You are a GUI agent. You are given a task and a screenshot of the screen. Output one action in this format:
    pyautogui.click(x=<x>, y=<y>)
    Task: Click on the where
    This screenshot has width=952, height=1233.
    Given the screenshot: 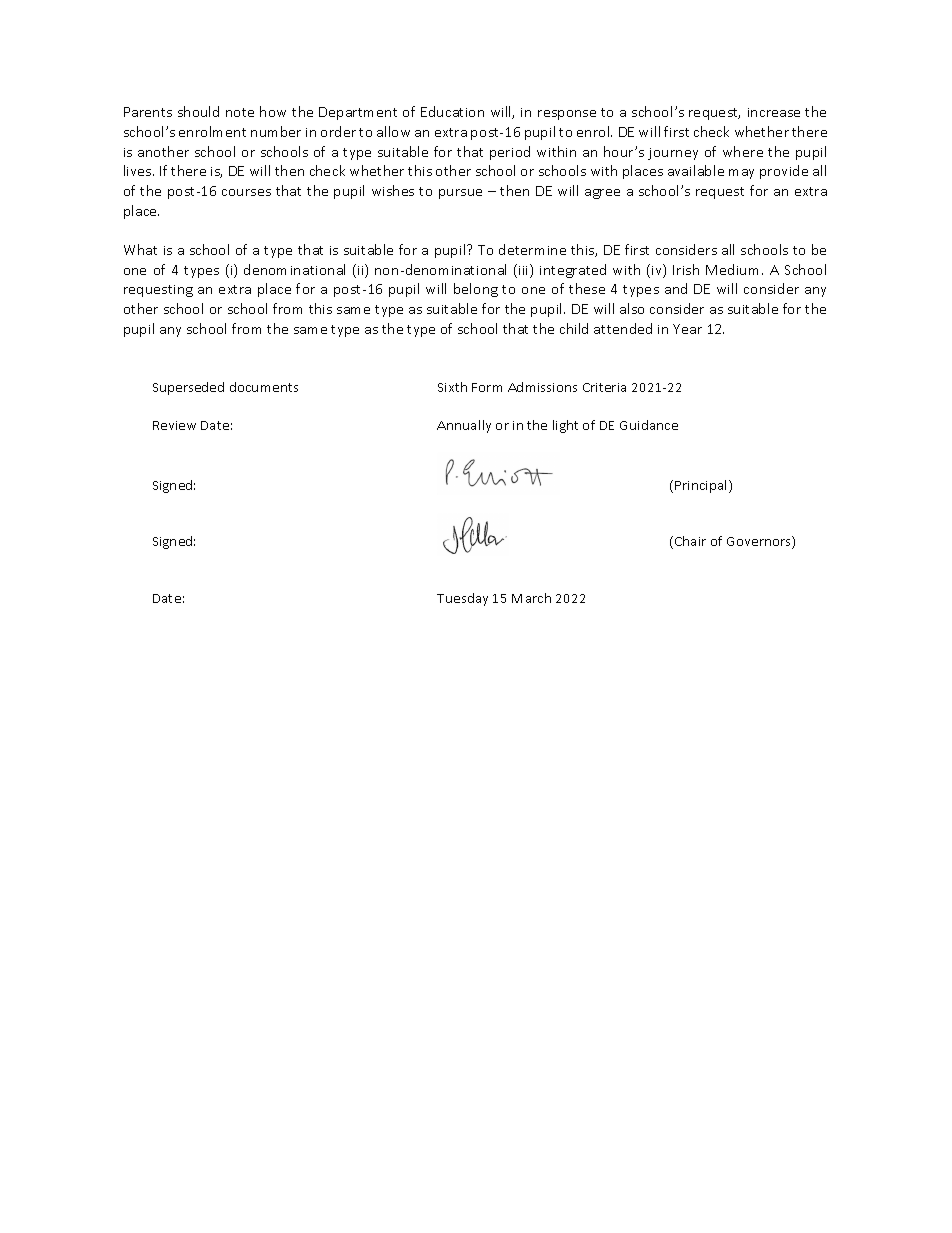 What is the action you would take?
    pyautogui.click(x=743, y=151)
